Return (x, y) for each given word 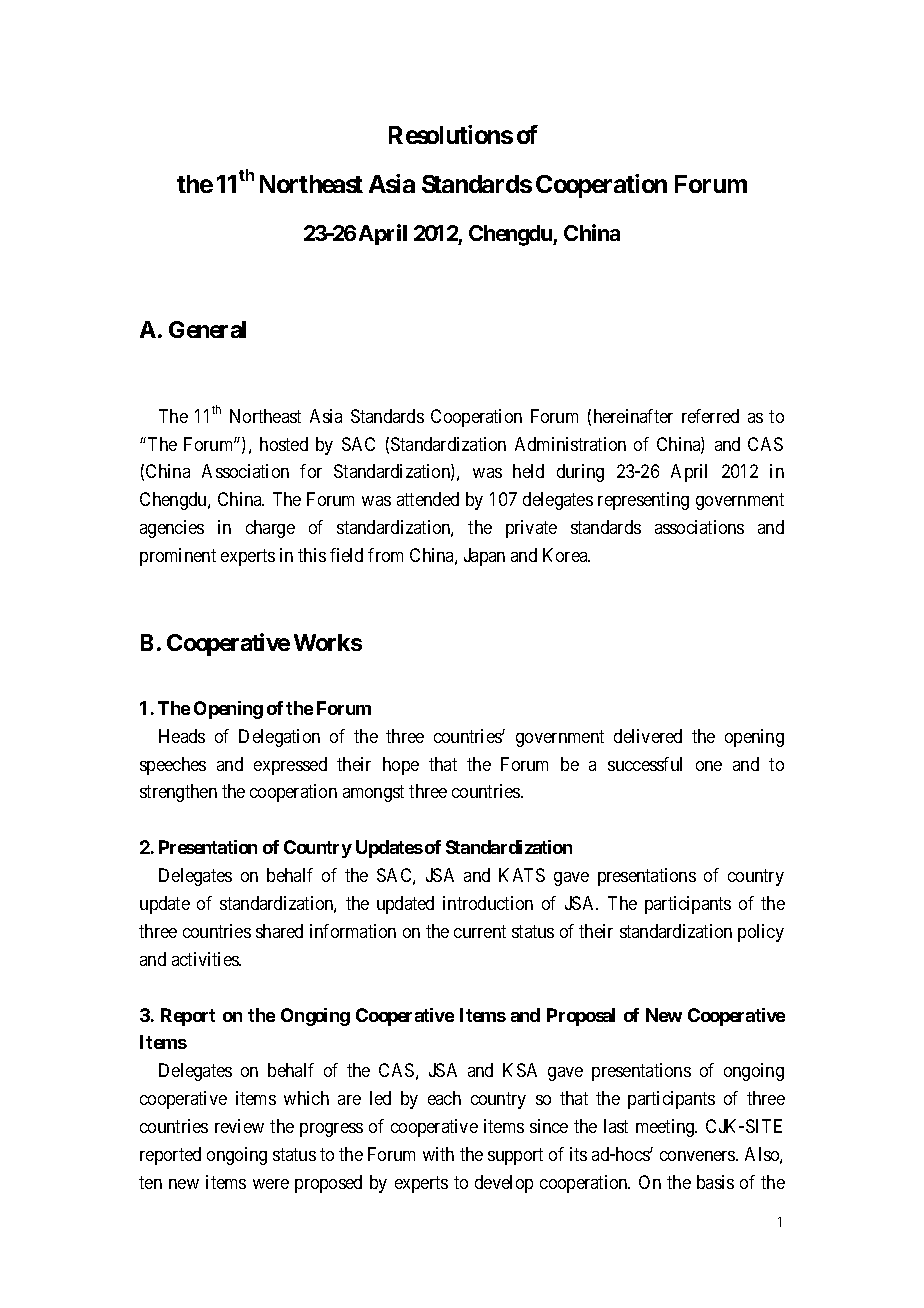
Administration (570, 444)
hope (401, 766)
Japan (484, 557)
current (480, 931)
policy (761, 933)
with (438, 1154)
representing (643, 501)
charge (270, 529)
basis (715, 1182)
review (239, 1126)
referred (710, 416)
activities (206, 959)
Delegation (279, 738)
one (709, 766)
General (207, 329)
